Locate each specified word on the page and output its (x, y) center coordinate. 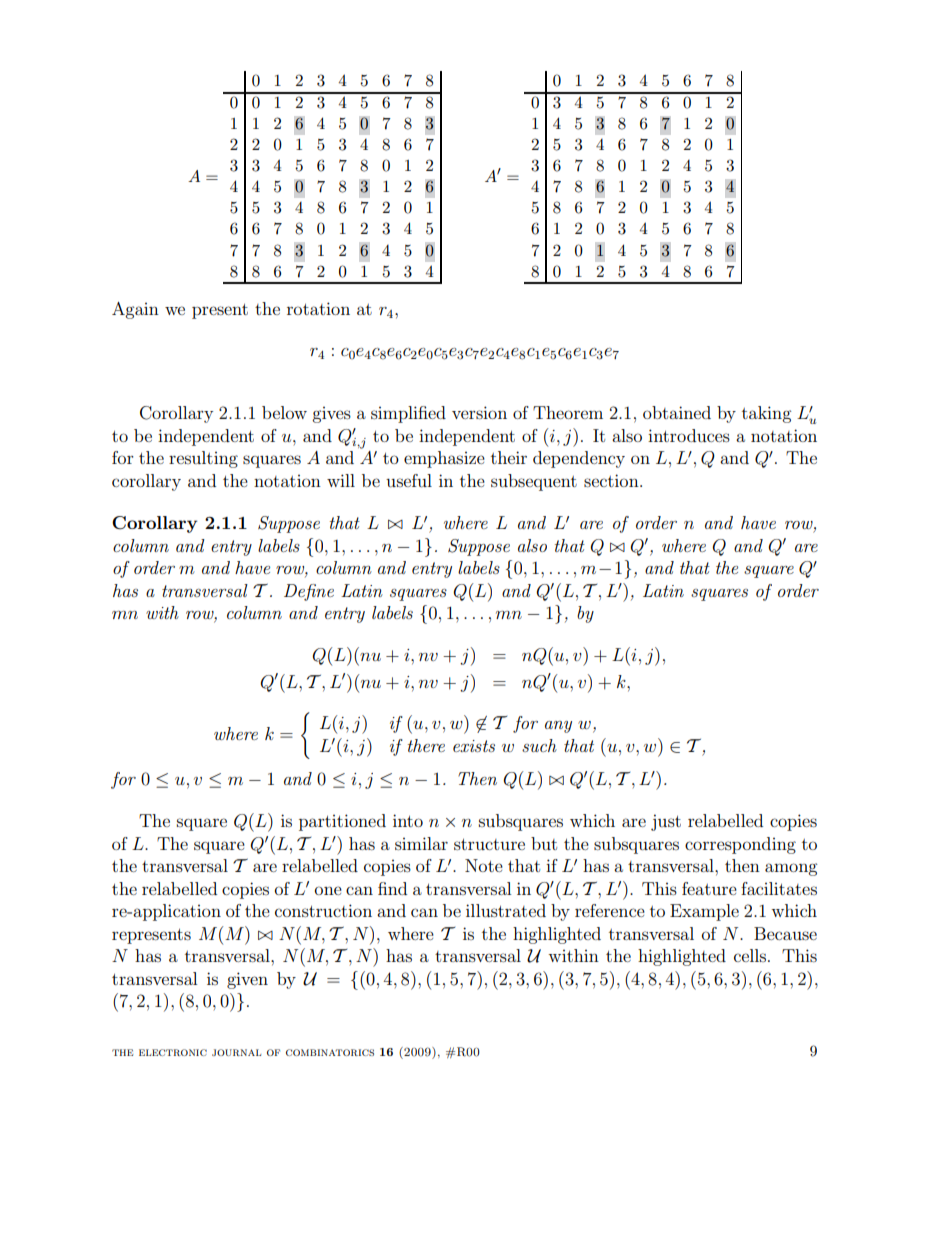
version (479, 412)
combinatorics (330, 1052)
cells (751, 955)
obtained (677, 412)
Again (135, 310)
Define (309, 592)
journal (236, 1052)
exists (474, 746)
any (558, 727)
